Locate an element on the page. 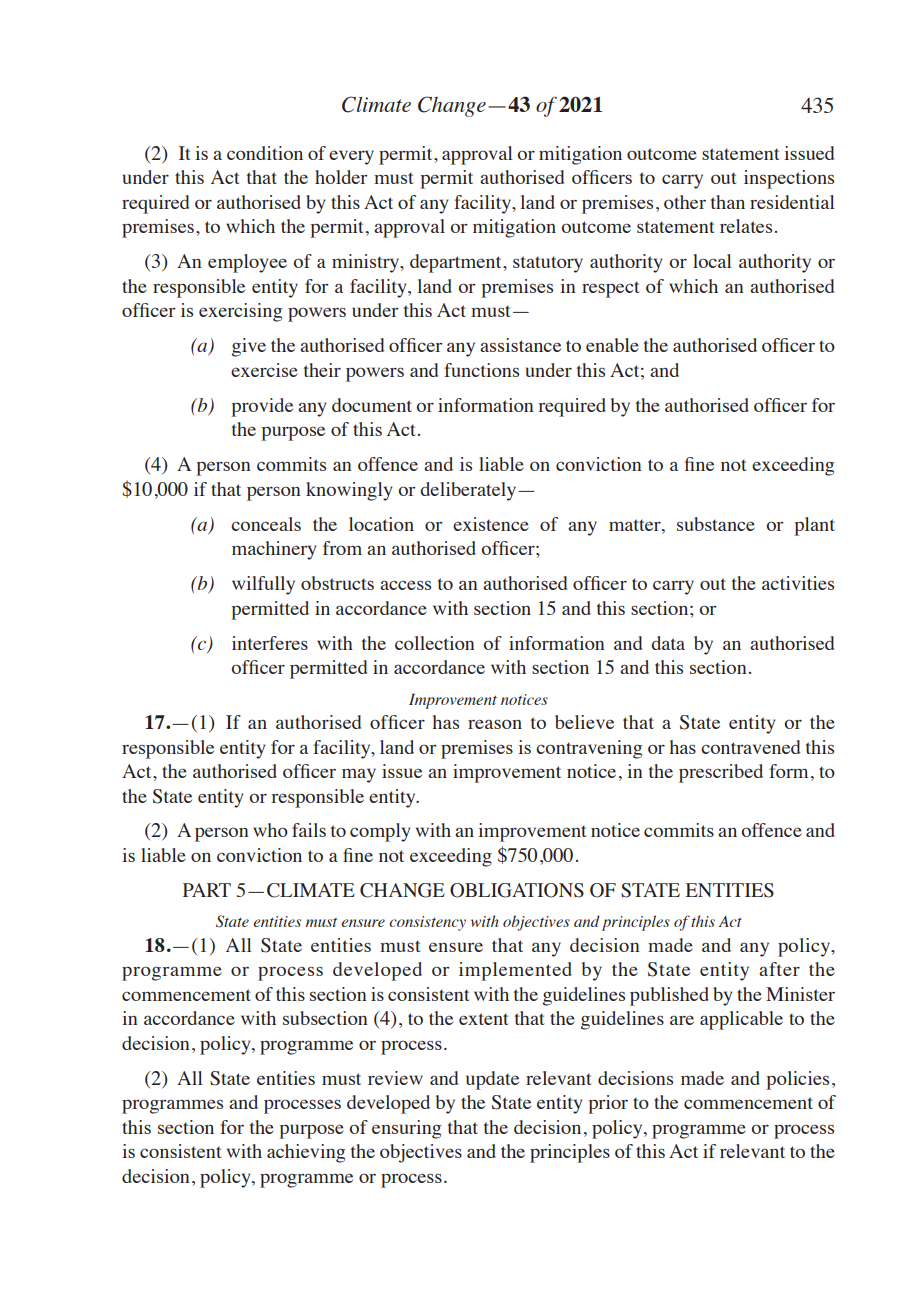  update is located at coordinates (492, 1080).
